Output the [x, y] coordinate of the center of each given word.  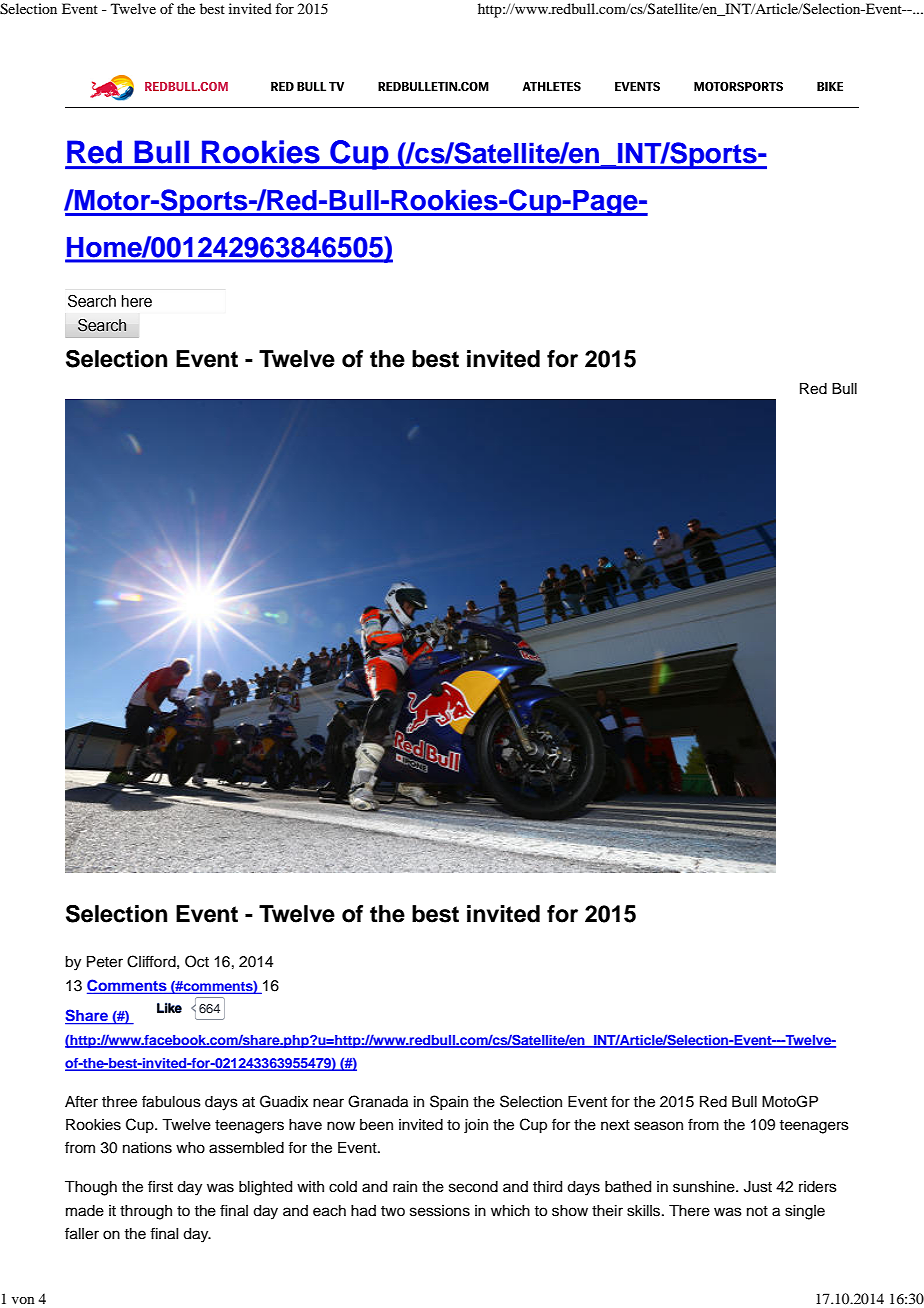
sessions [440, 1211]
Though [91, 1188]
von [23, 1300]
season [658, 1126]
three [119, 1102]
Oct [197, 961]
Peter [105, 962]
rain [405, 1187]
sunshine [705, 1187]
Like [169, 1007]
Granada [378, 1101]
